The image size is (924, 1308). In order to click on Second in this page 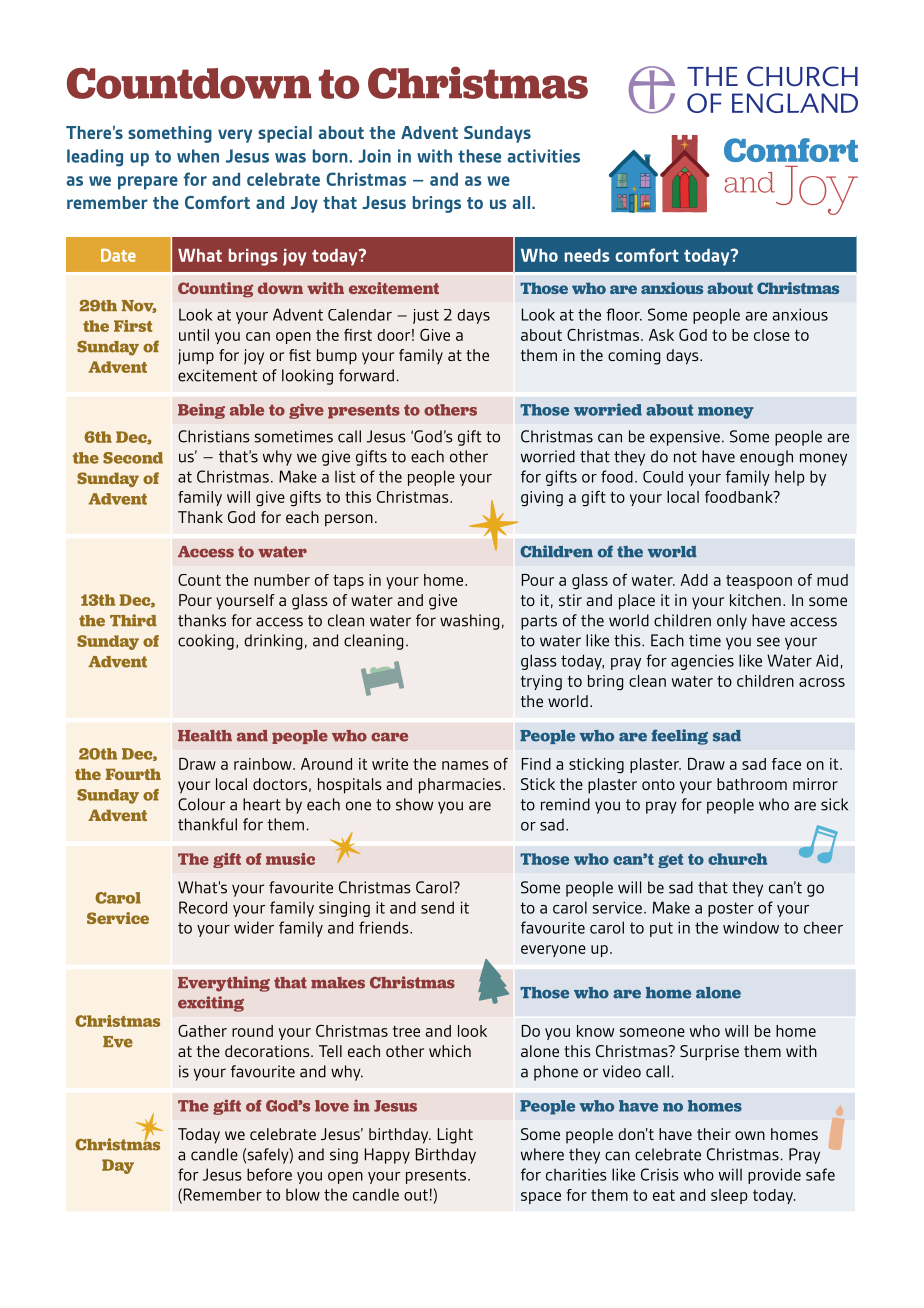, I will do `click(133, 458)`.
